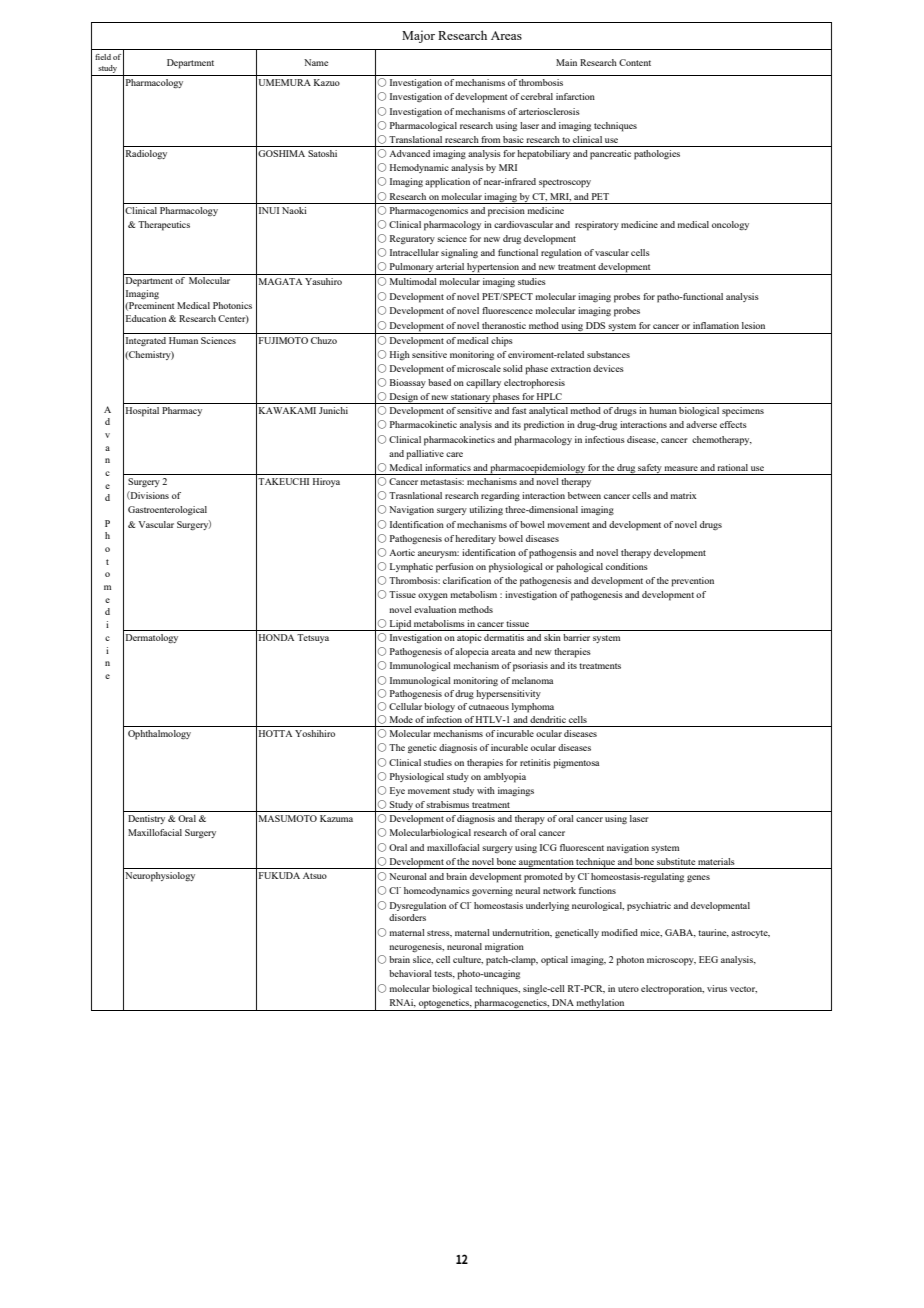  Describe the element at coordinates (576, 637) in the image. I see `barrier` at that location.
